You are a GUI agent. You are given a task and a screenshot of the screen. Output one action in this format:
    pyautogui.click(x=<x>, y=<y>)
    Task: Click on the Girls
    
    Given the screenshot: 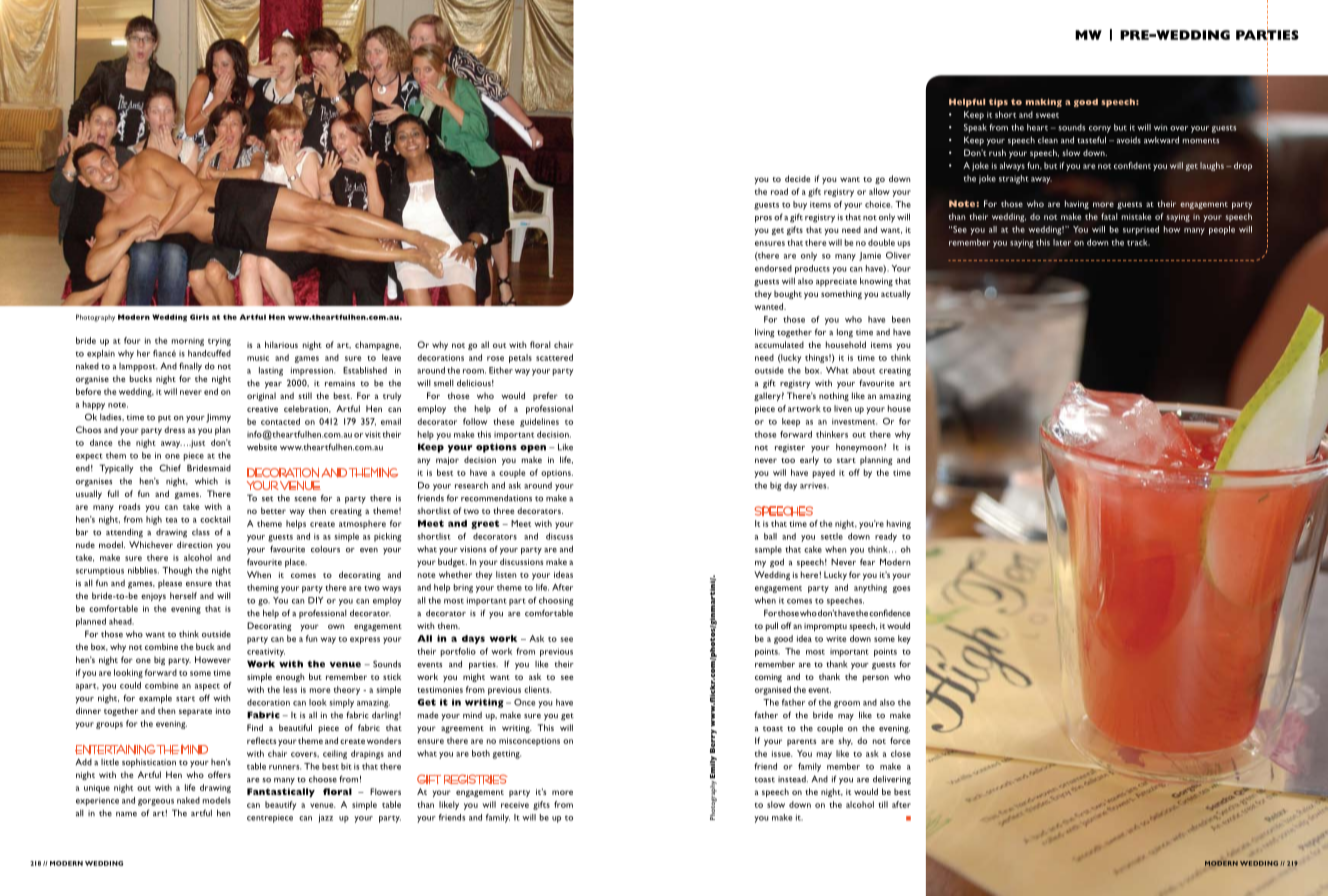 What is the action you would take?
    pyautogui.click(x=199, y=317)
